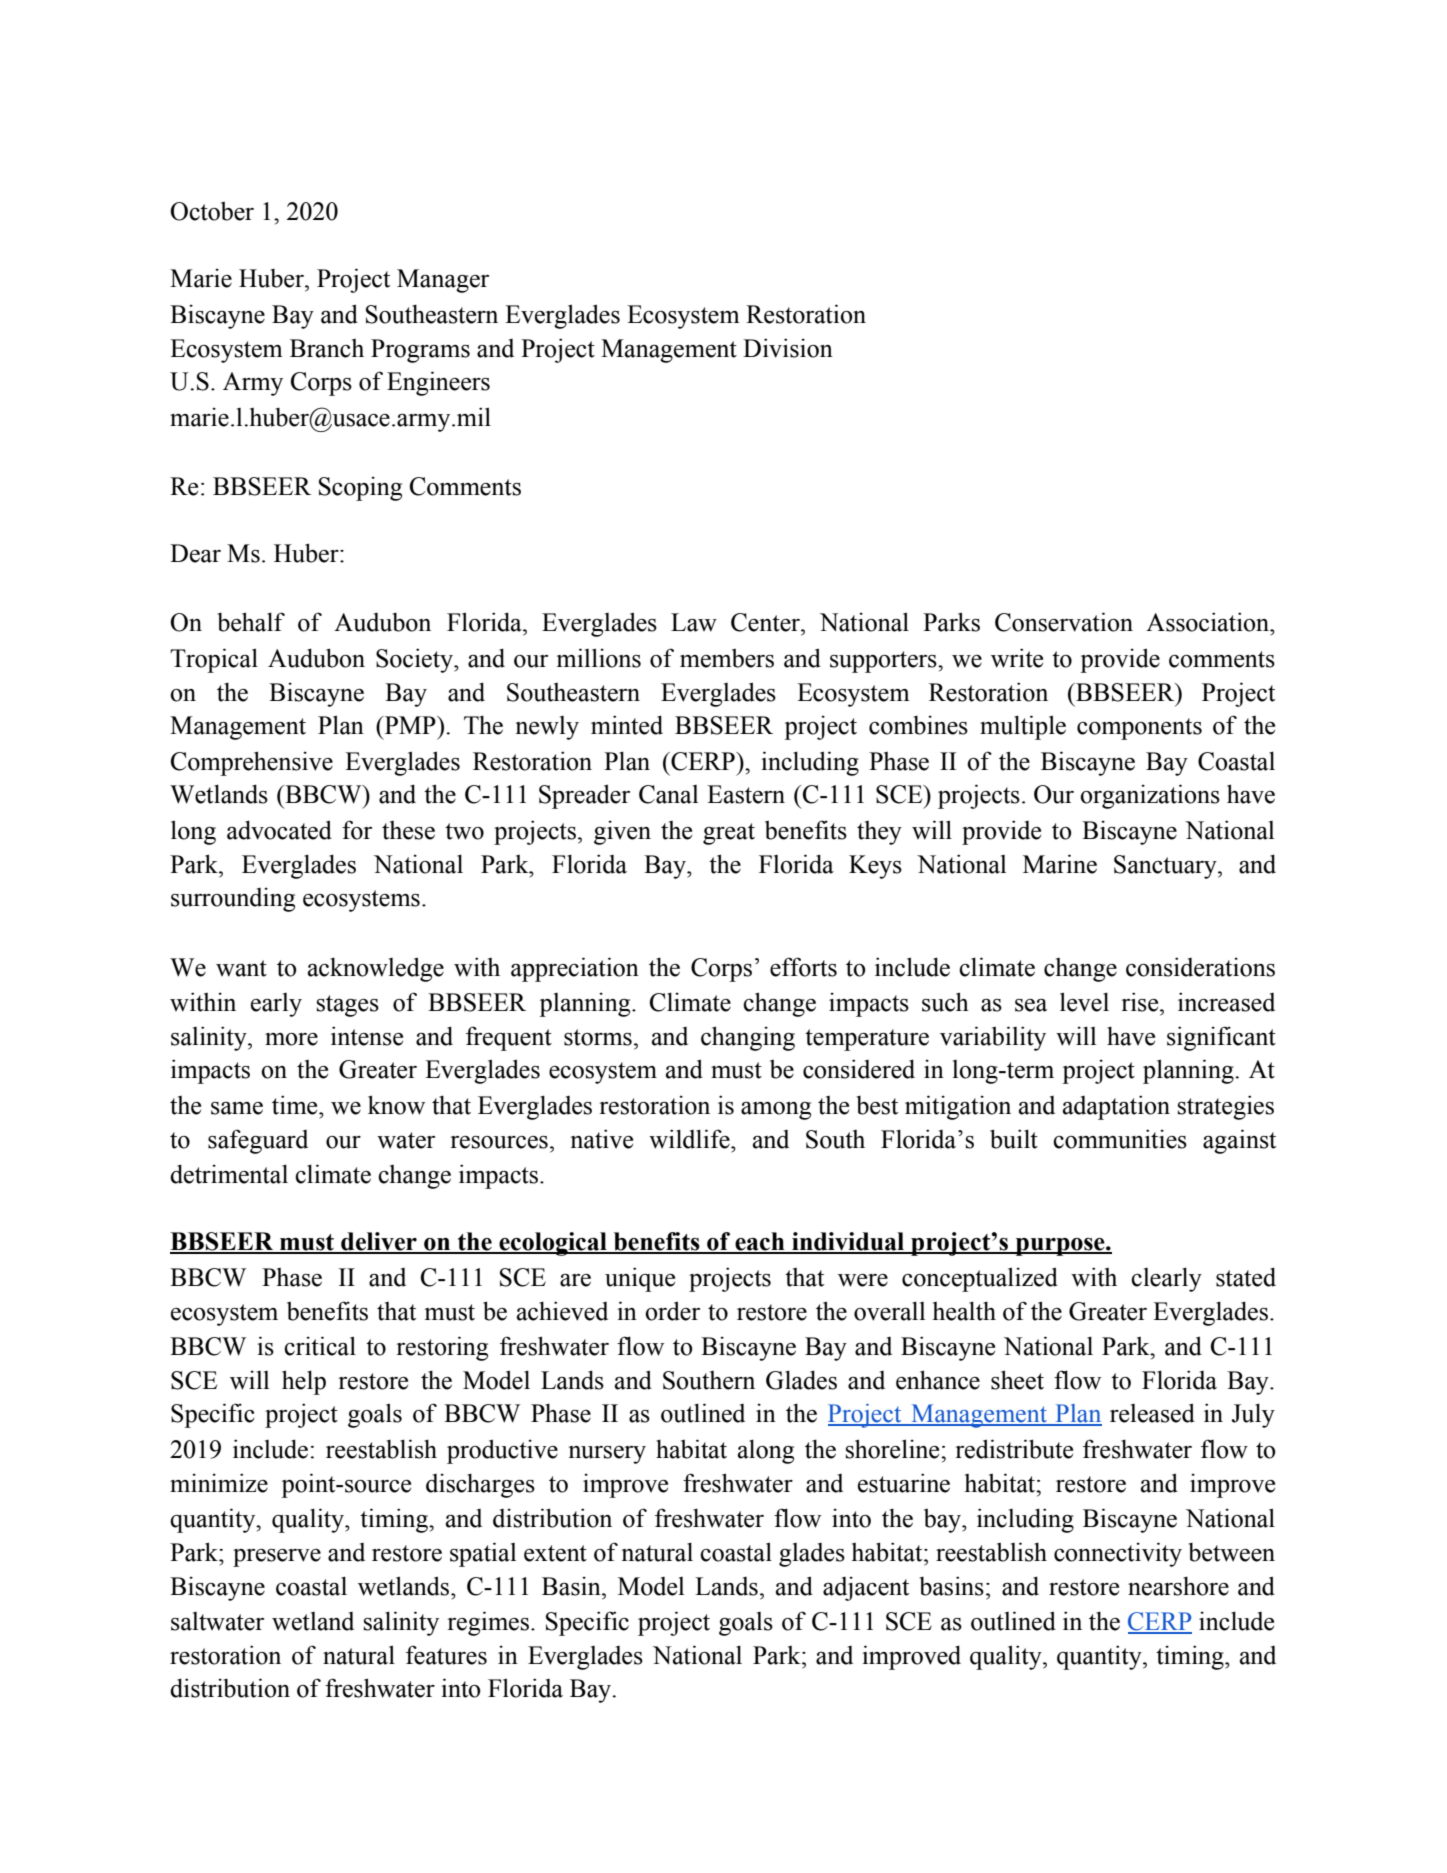 This document has height=1873, width=1447. Describe the element at coordinates (443, 281) in the document. I see `Manager` at that location.
